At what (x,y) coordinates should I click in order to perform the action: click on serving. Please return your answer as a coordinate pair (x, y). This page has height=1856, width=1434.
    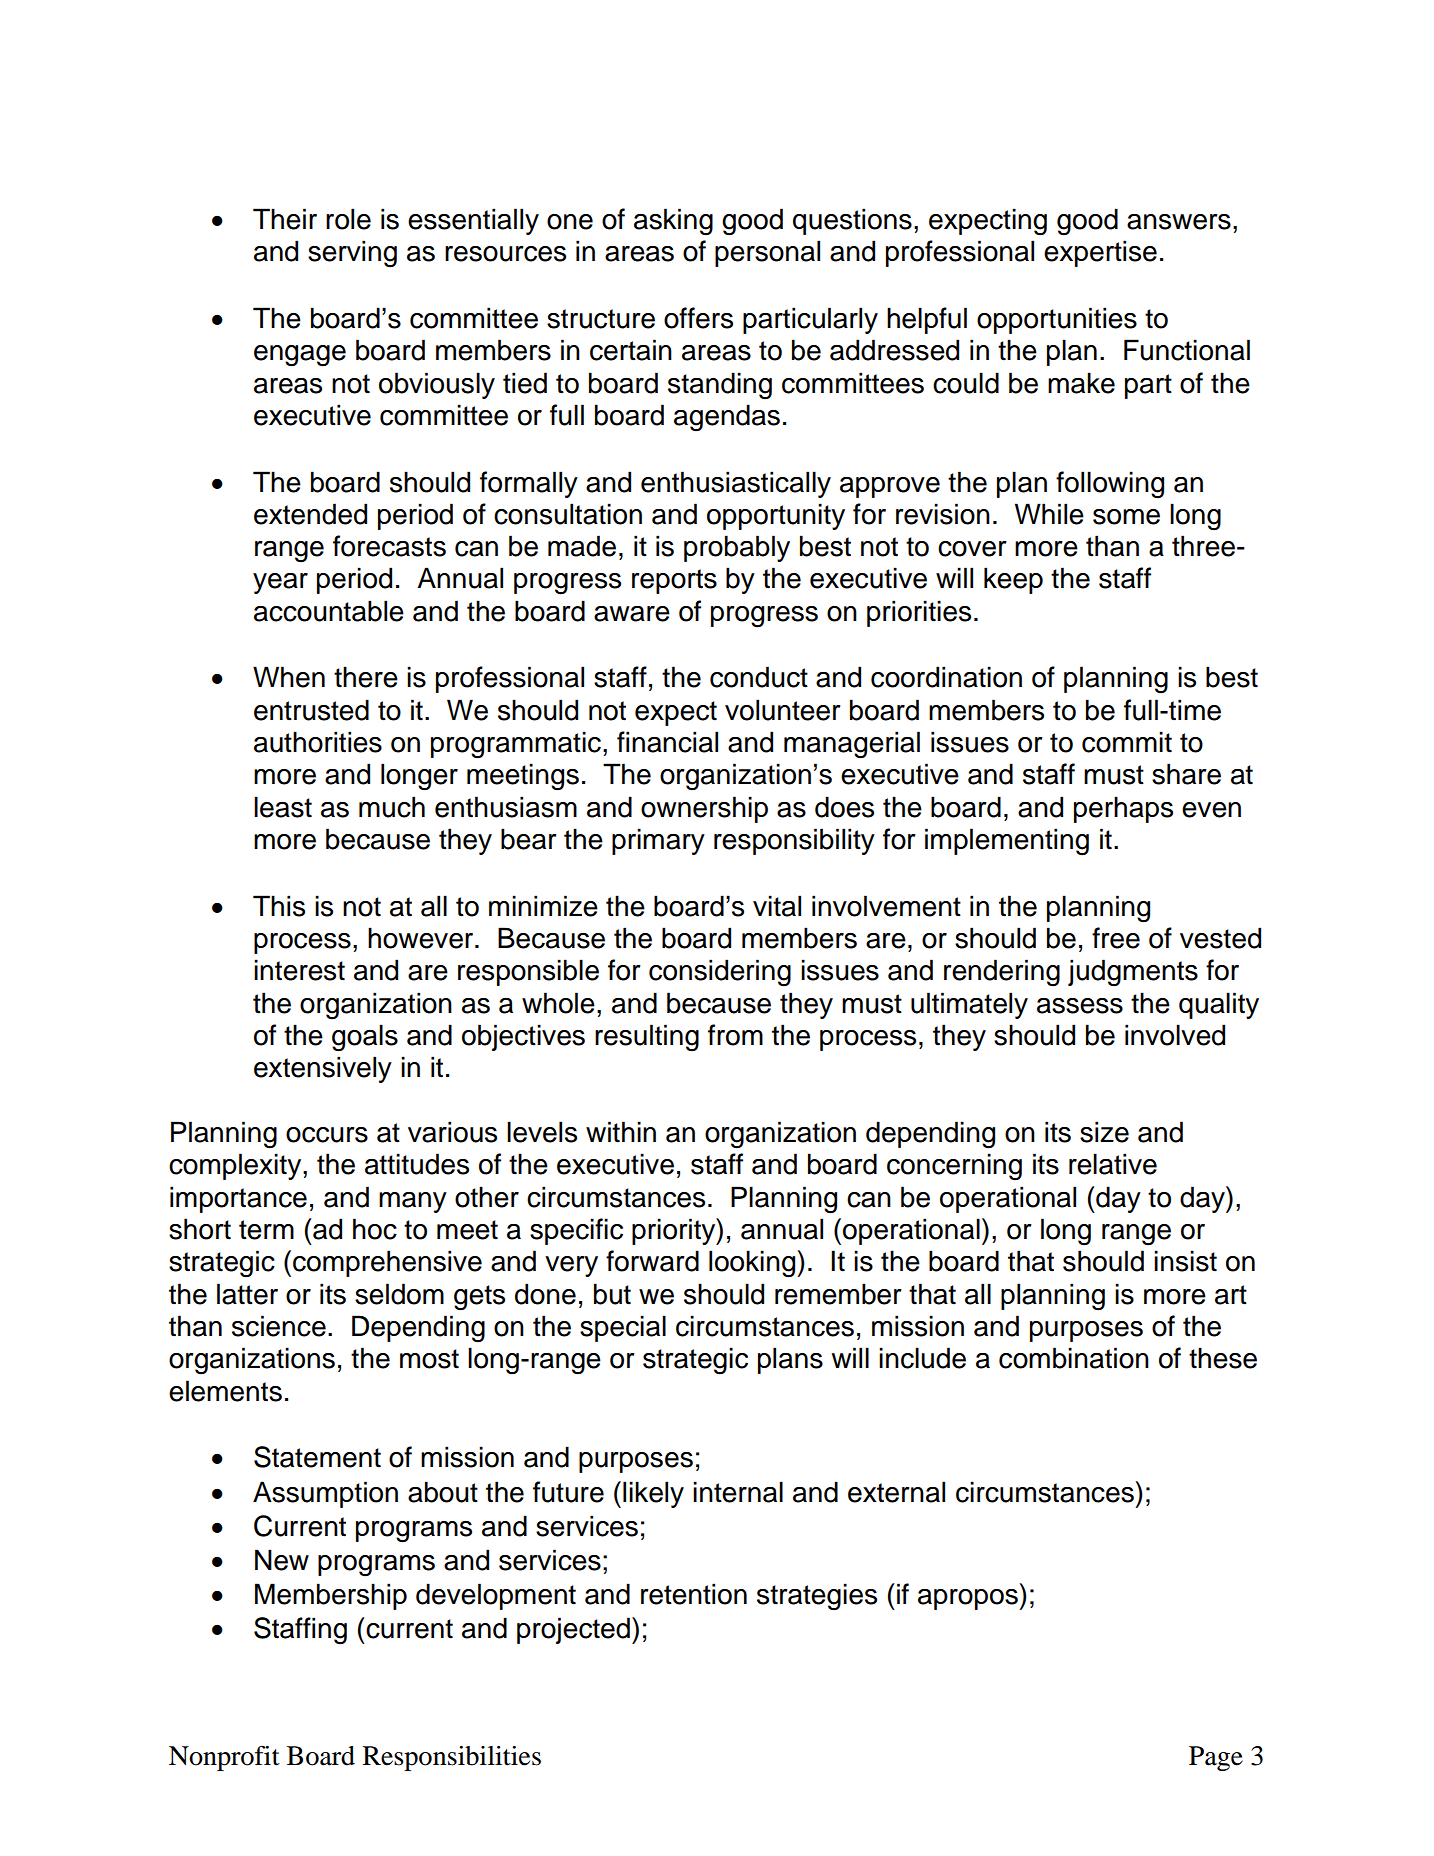
    Looking at the image, I should click on (352, 253).
